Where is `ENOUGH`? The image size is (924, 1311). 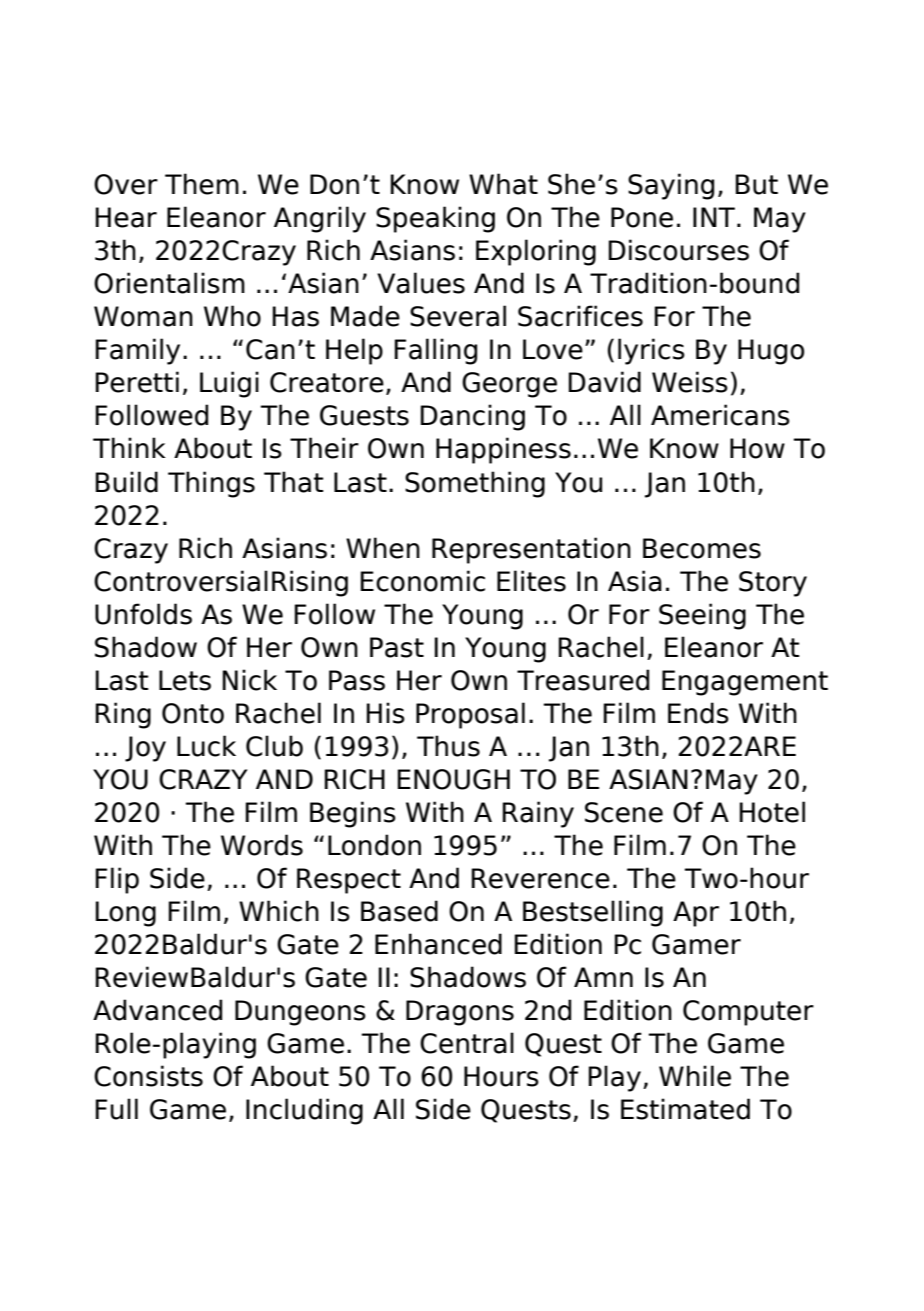 ENOUGH is located at coordinates (453, 779).
